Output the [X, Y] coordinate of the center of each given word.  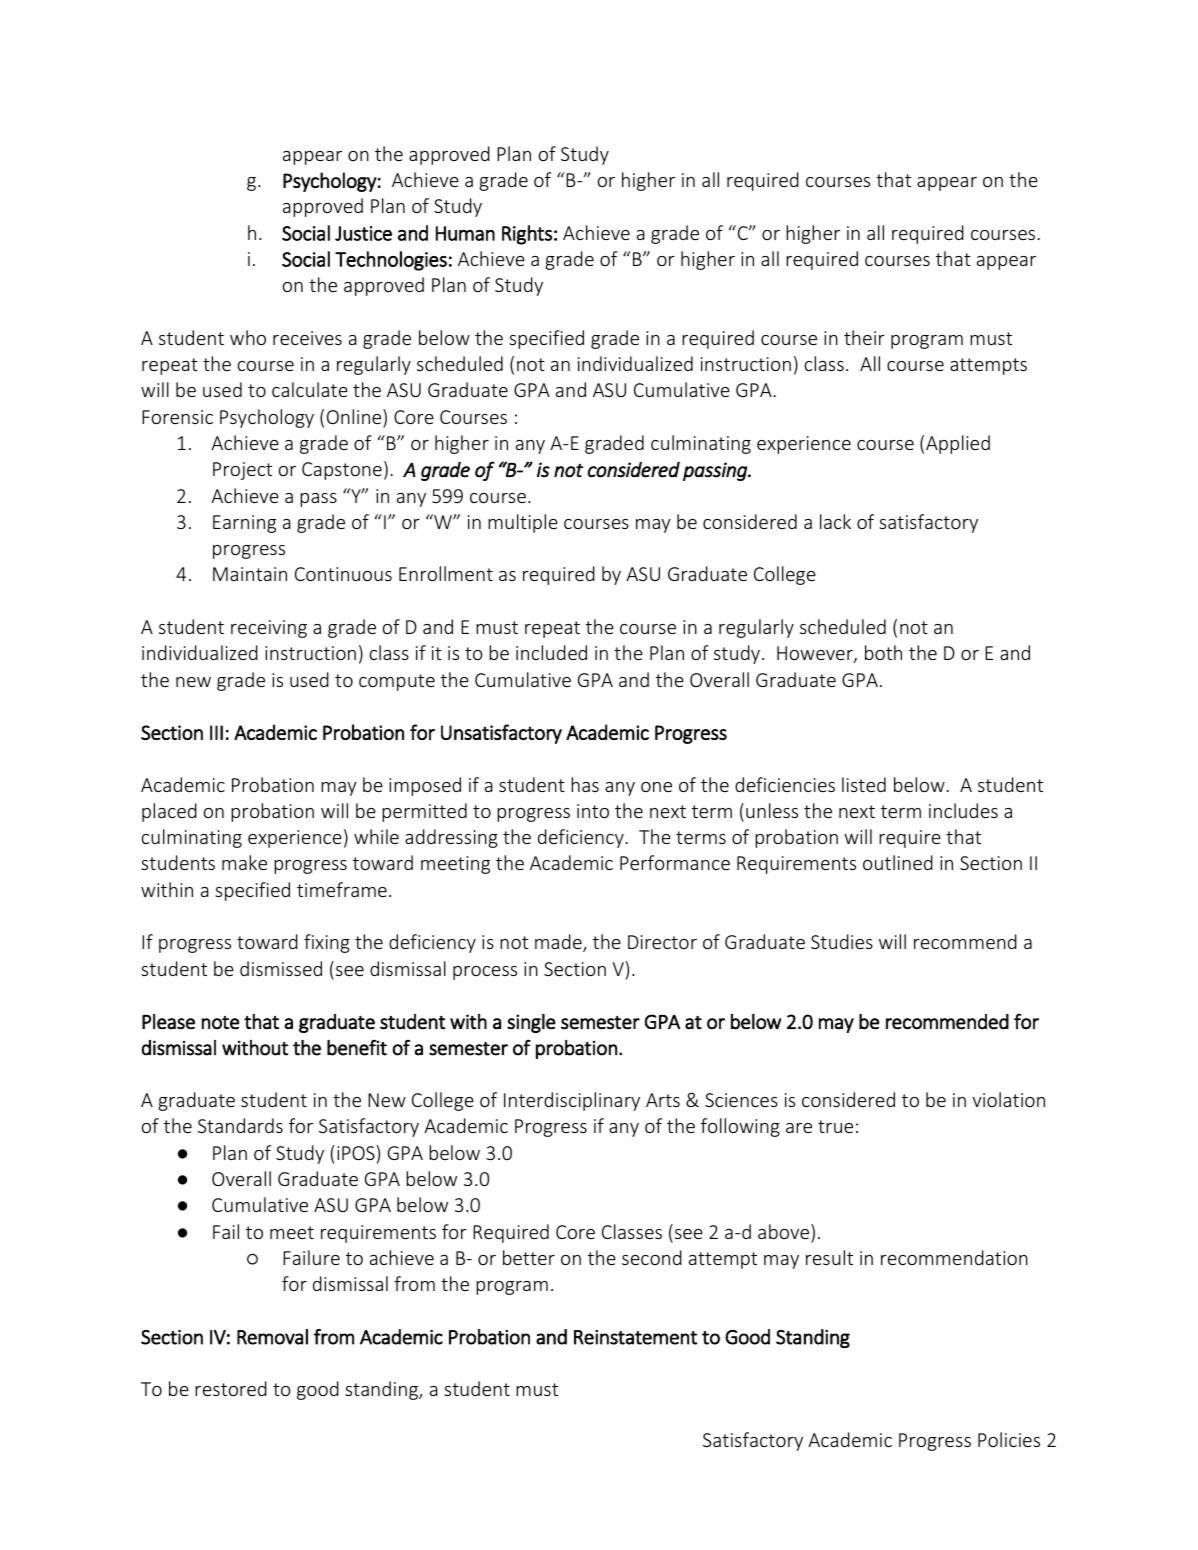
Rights [527, 235]
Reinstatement [635, 1337]
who [248, 337]
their [864, 337]
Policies [1009, 1439]
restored [231, 1388]
